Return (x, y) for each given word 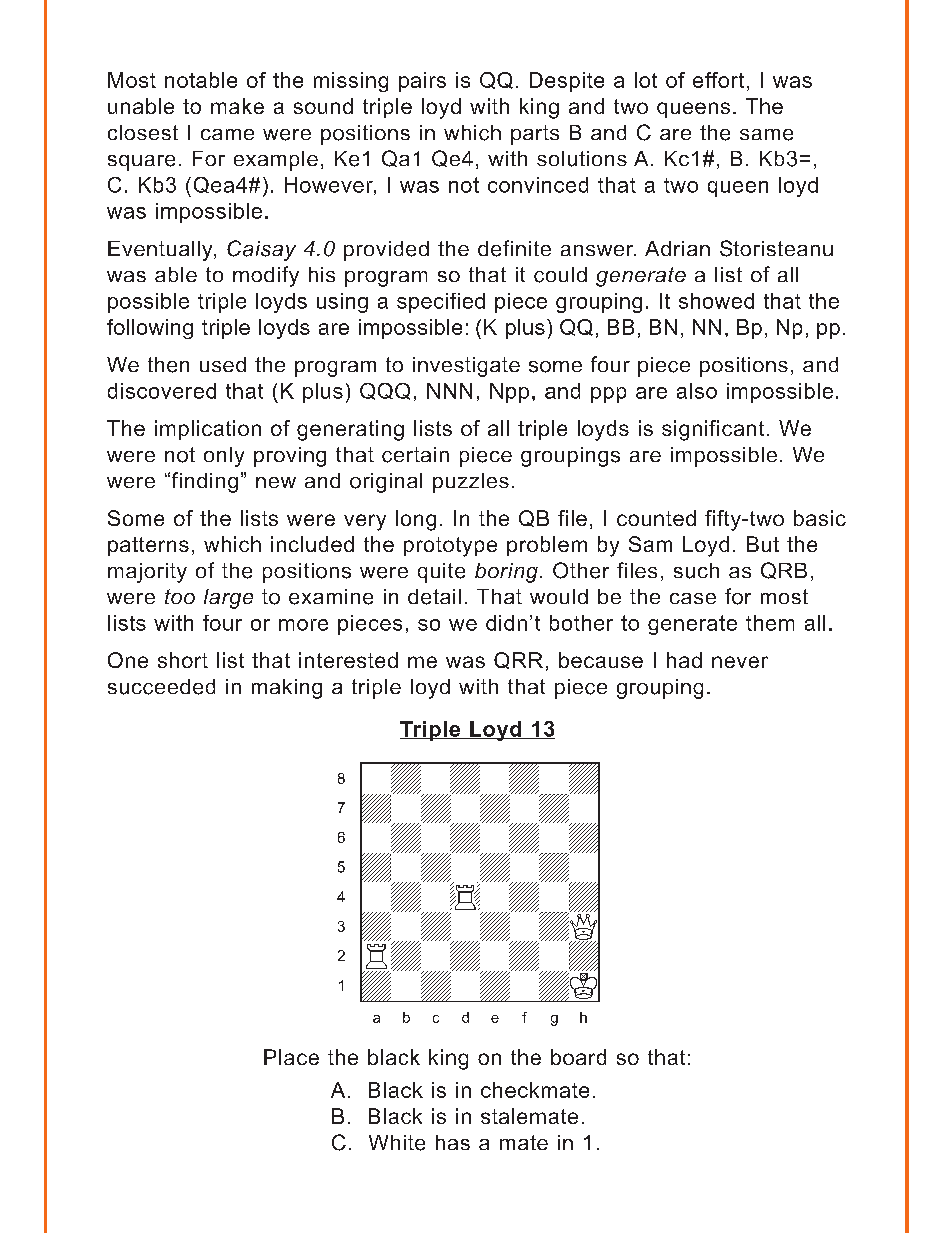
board (578, 1057)
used (223, 364)
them (770, 623)
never (740, 662)
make (237, 106)
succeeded (161, 687)
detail (434, 597)
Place (291, 1057)
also (697, 391)
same (766, 135)
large (228, 599)
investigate (466, 367)
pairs (422, 82)
